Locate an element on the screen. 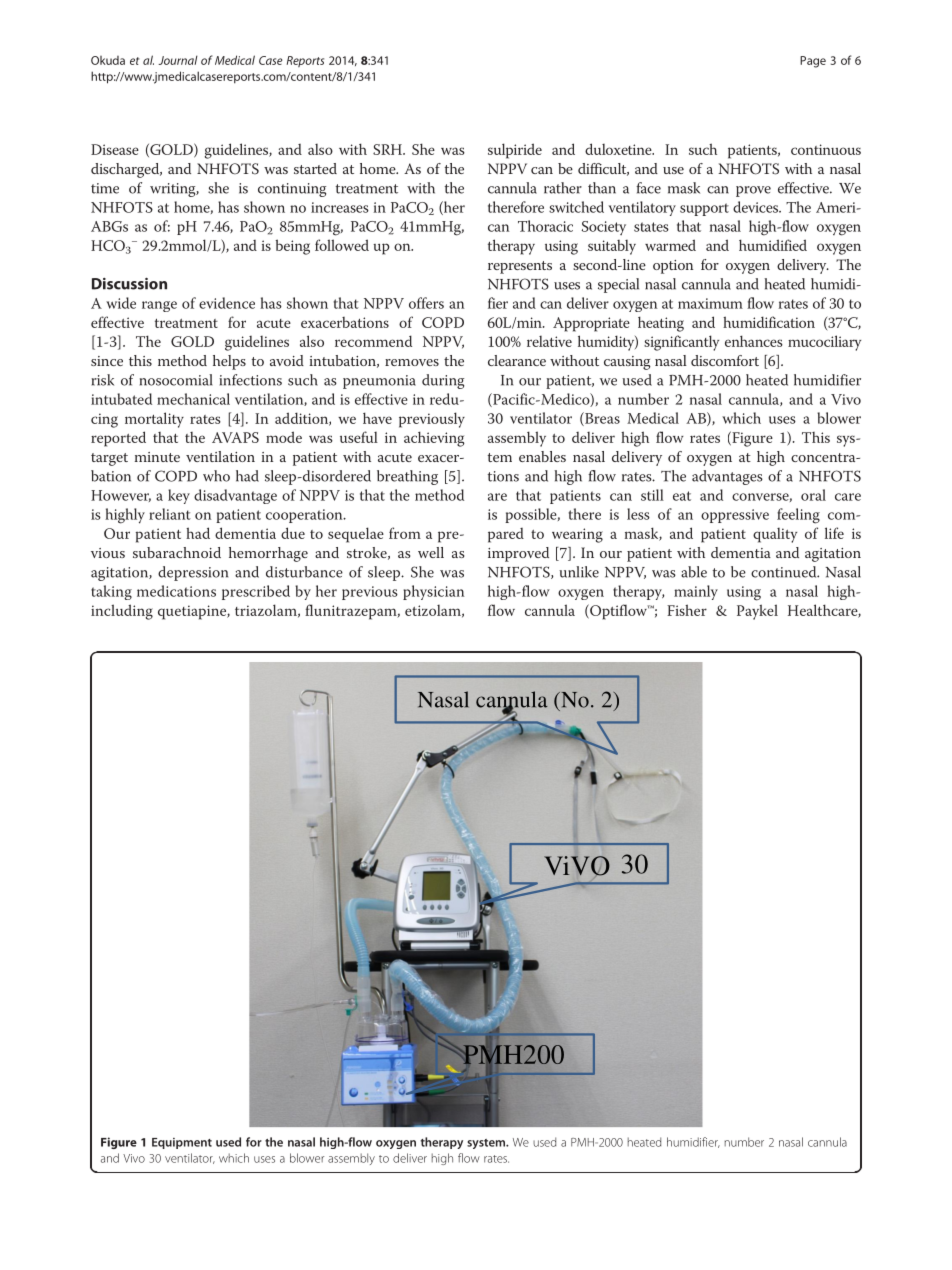  including is located at coordinates (122, 612).
